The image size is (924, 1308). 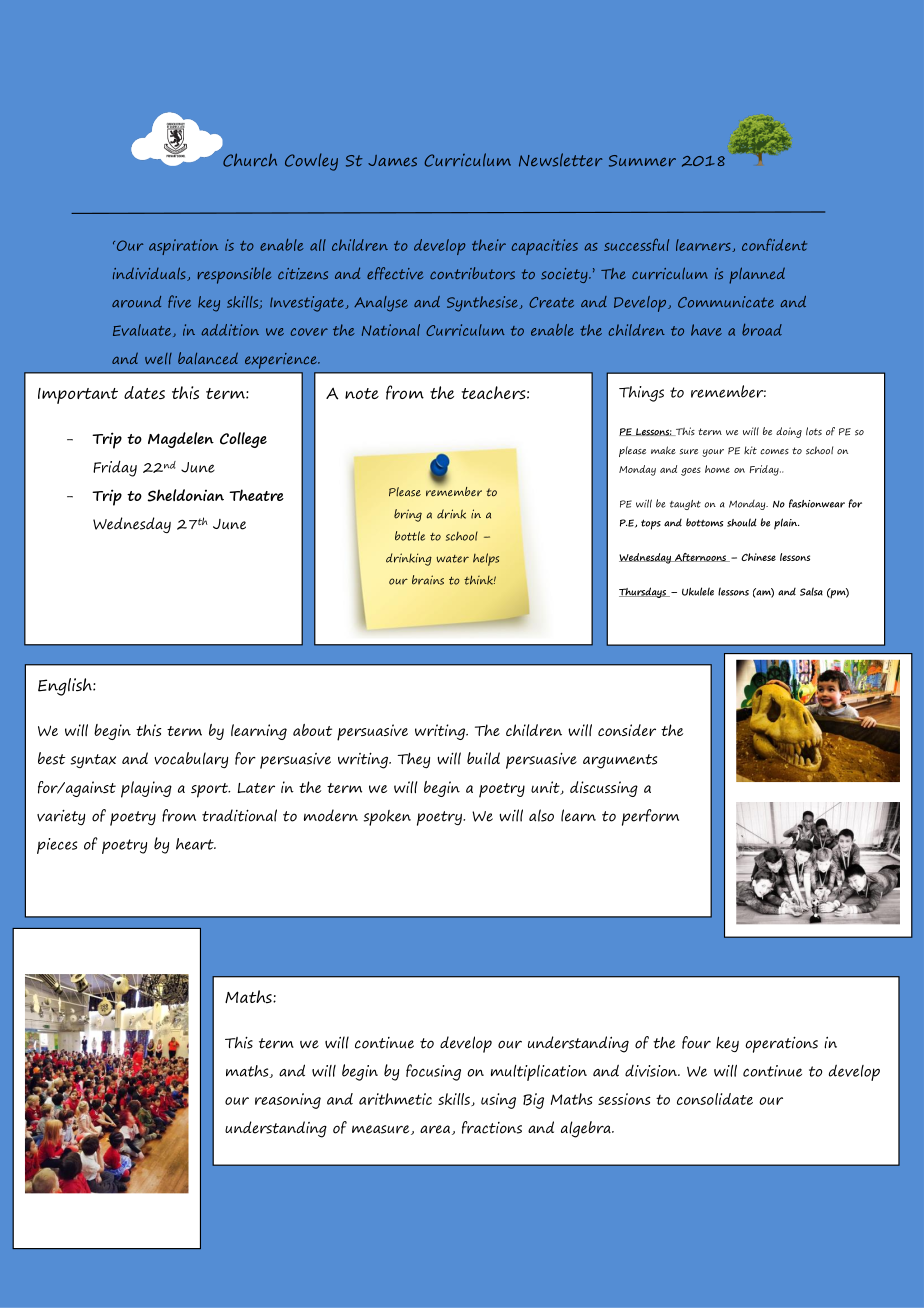 I want to click on dates, so click(x=144, y=393).
